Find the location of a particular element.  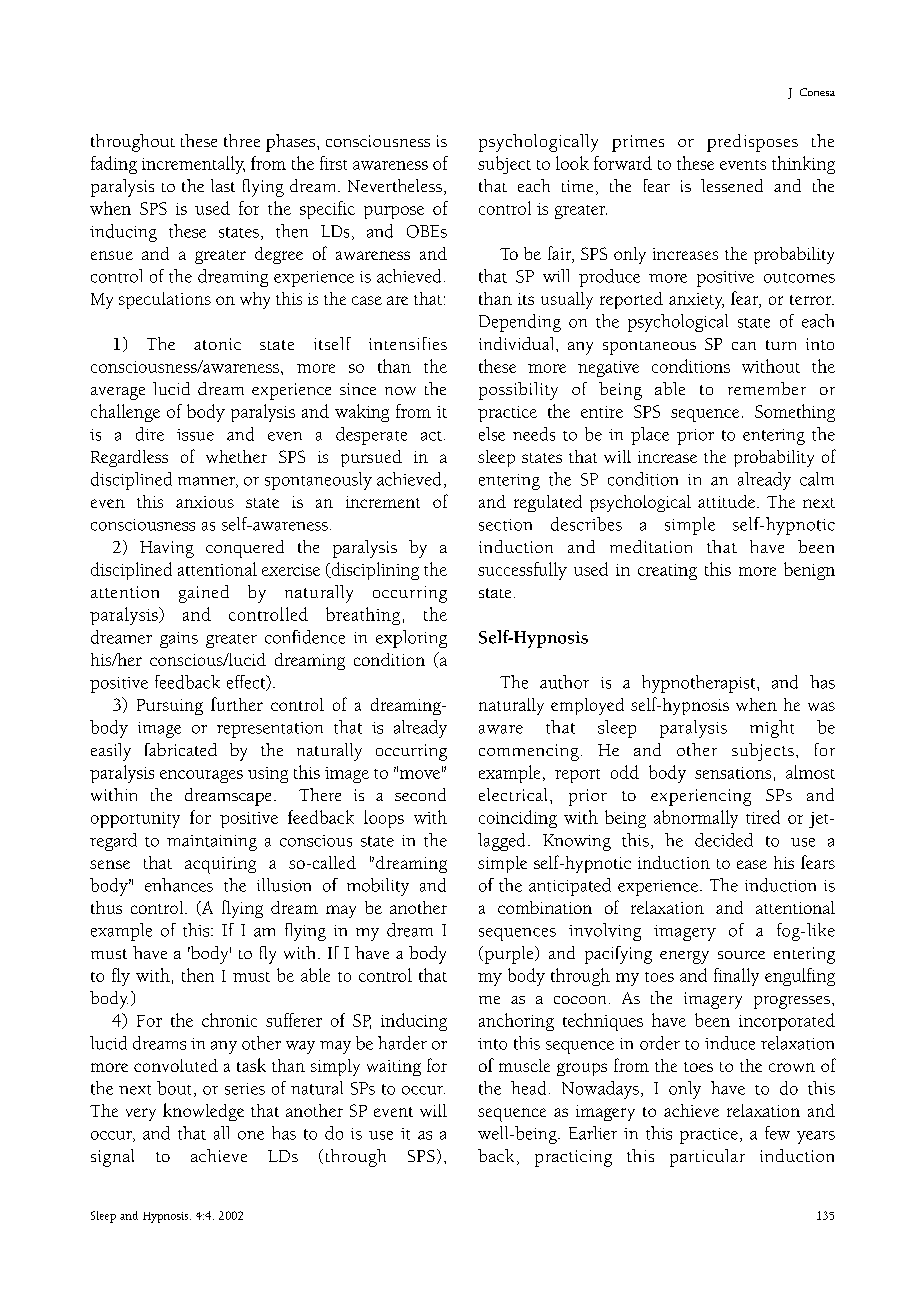

lessened is located at coordinates (732, 185).
